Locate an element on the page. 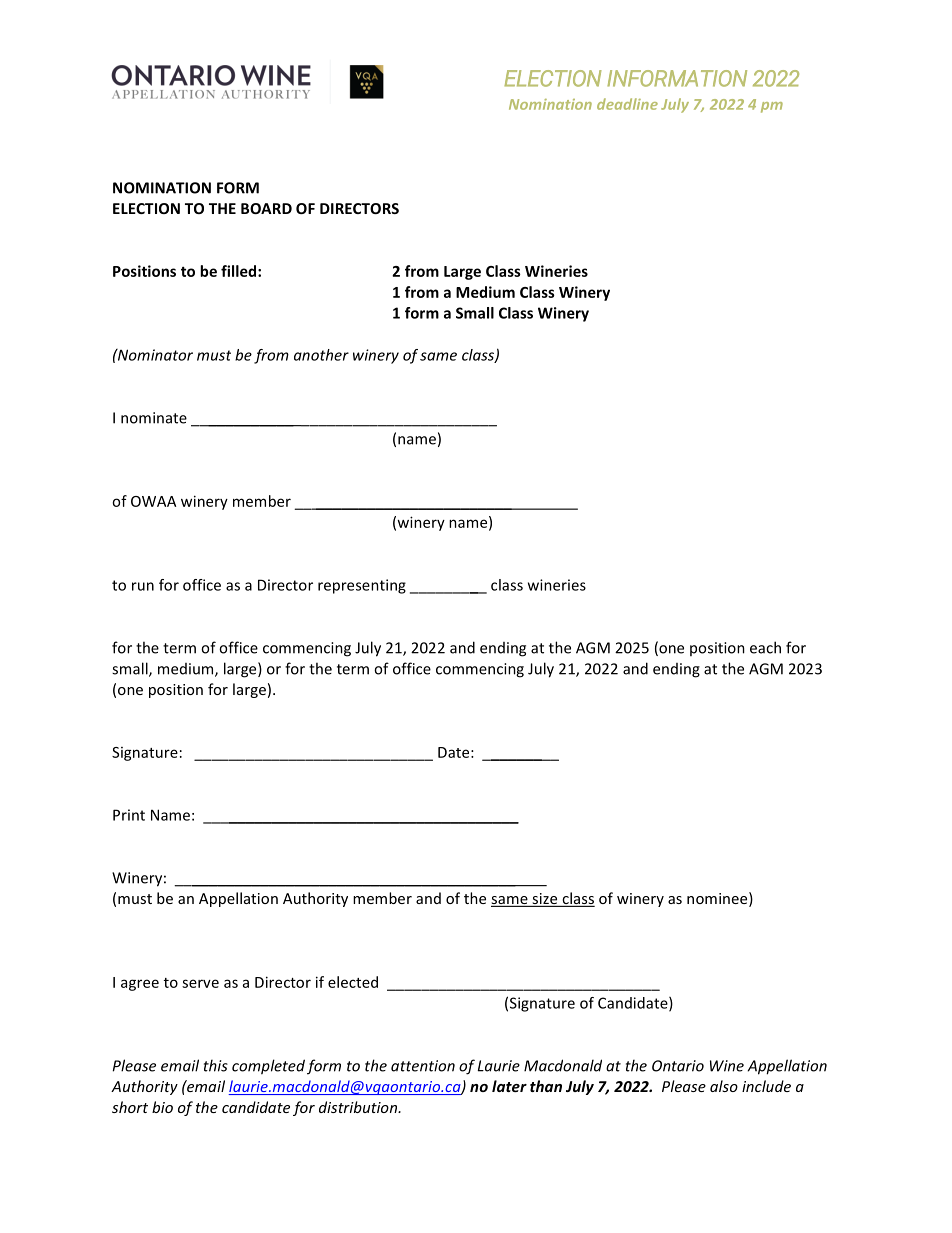  attention is located at coordinates (423, 1066).
